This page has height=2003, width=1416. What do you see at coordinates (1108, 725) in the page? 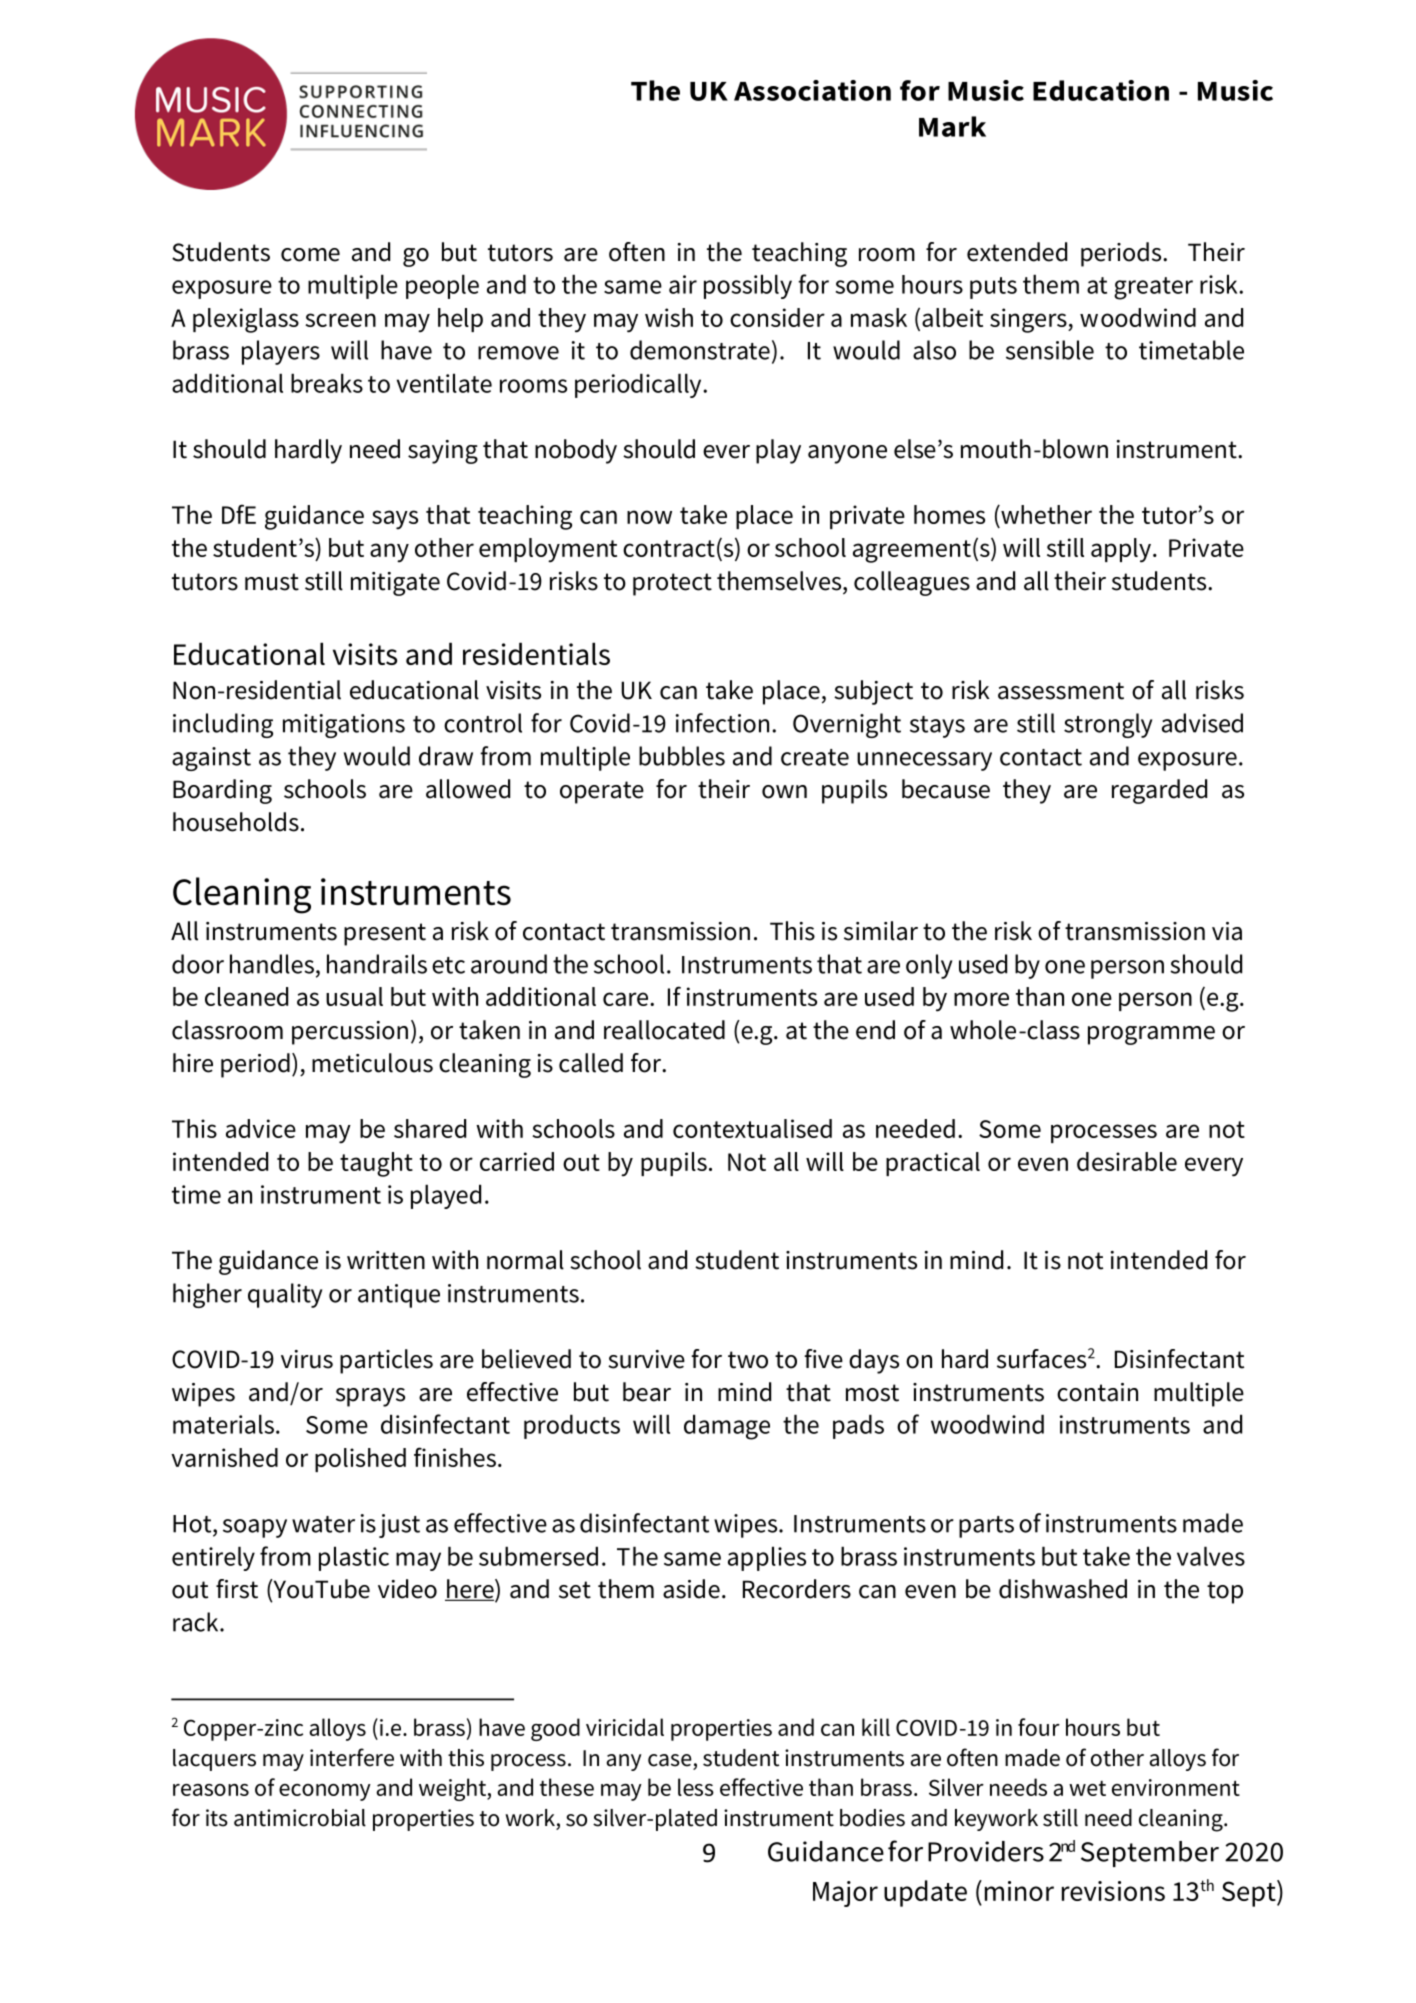
I see `strongly` at bounding box center [1108, 725].
